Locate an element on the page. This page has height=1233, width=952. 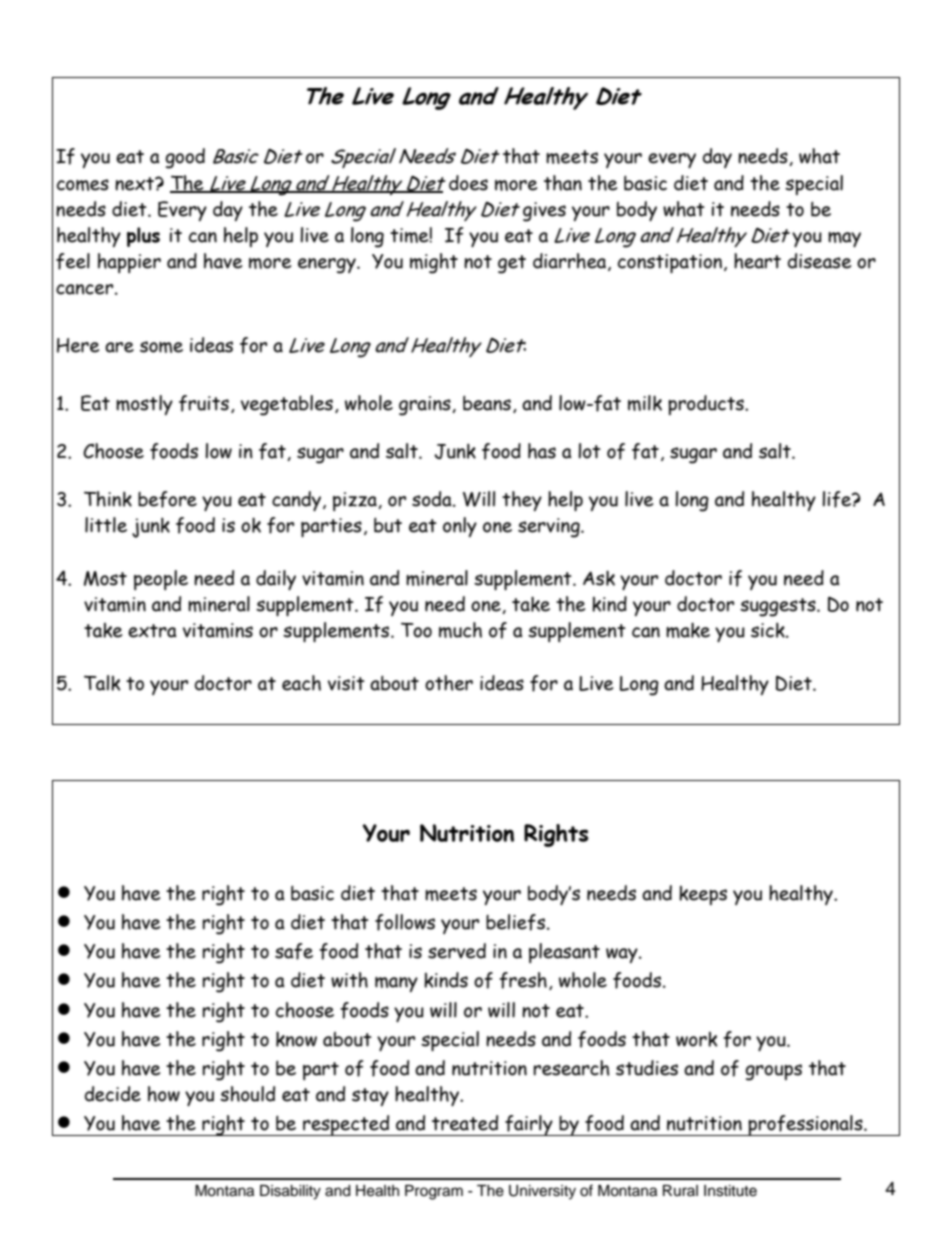
Institute is located at coordinates (730, 1191).
